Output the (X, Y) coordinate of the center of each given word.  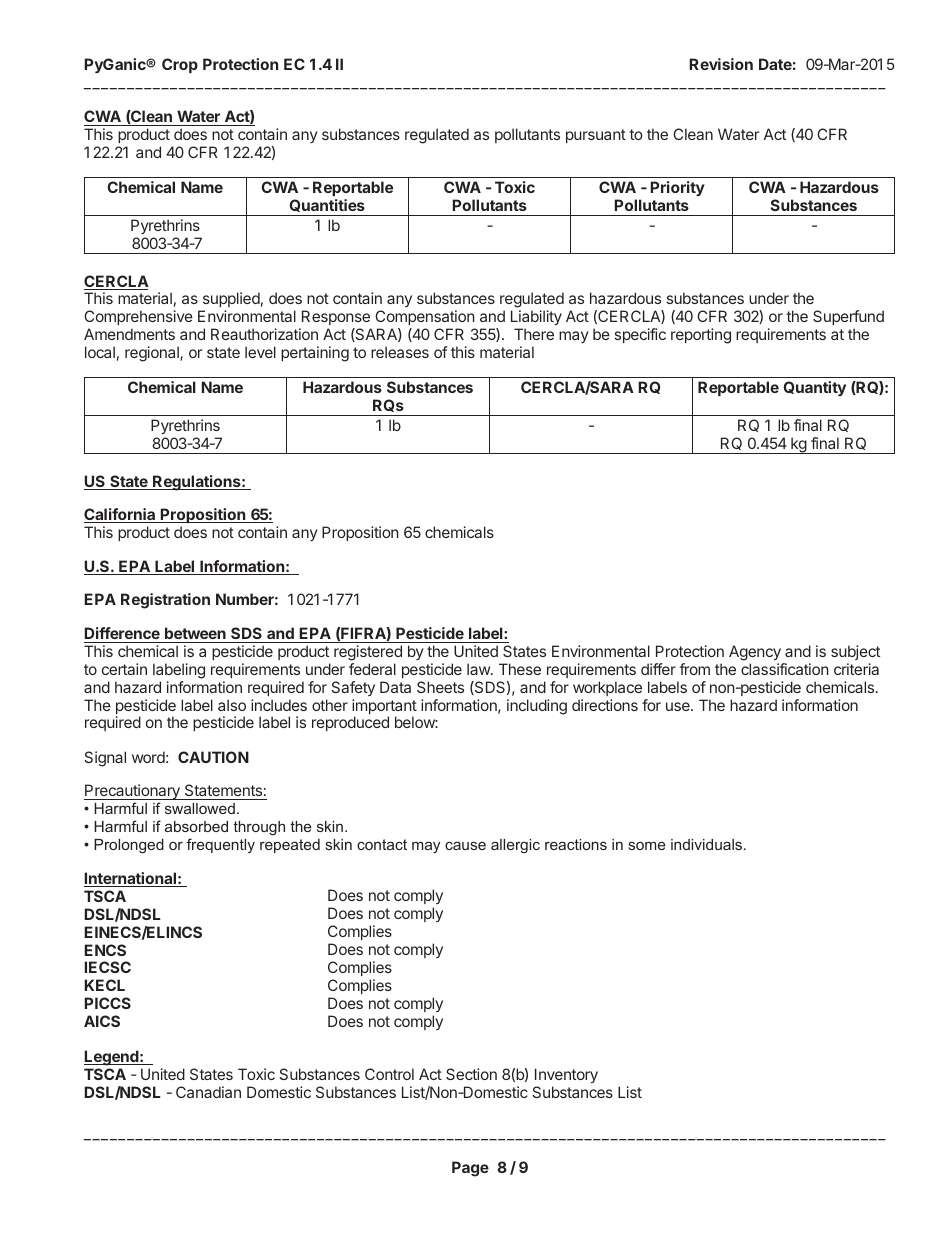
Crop (180, 65)
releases (400, 352)
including (537, 707)
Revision (721, 64)
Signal (105, 759)
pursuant (596, 136)
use (679, 706)
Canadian (208, 1092)
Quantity (814, 388)
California (121, 515)
